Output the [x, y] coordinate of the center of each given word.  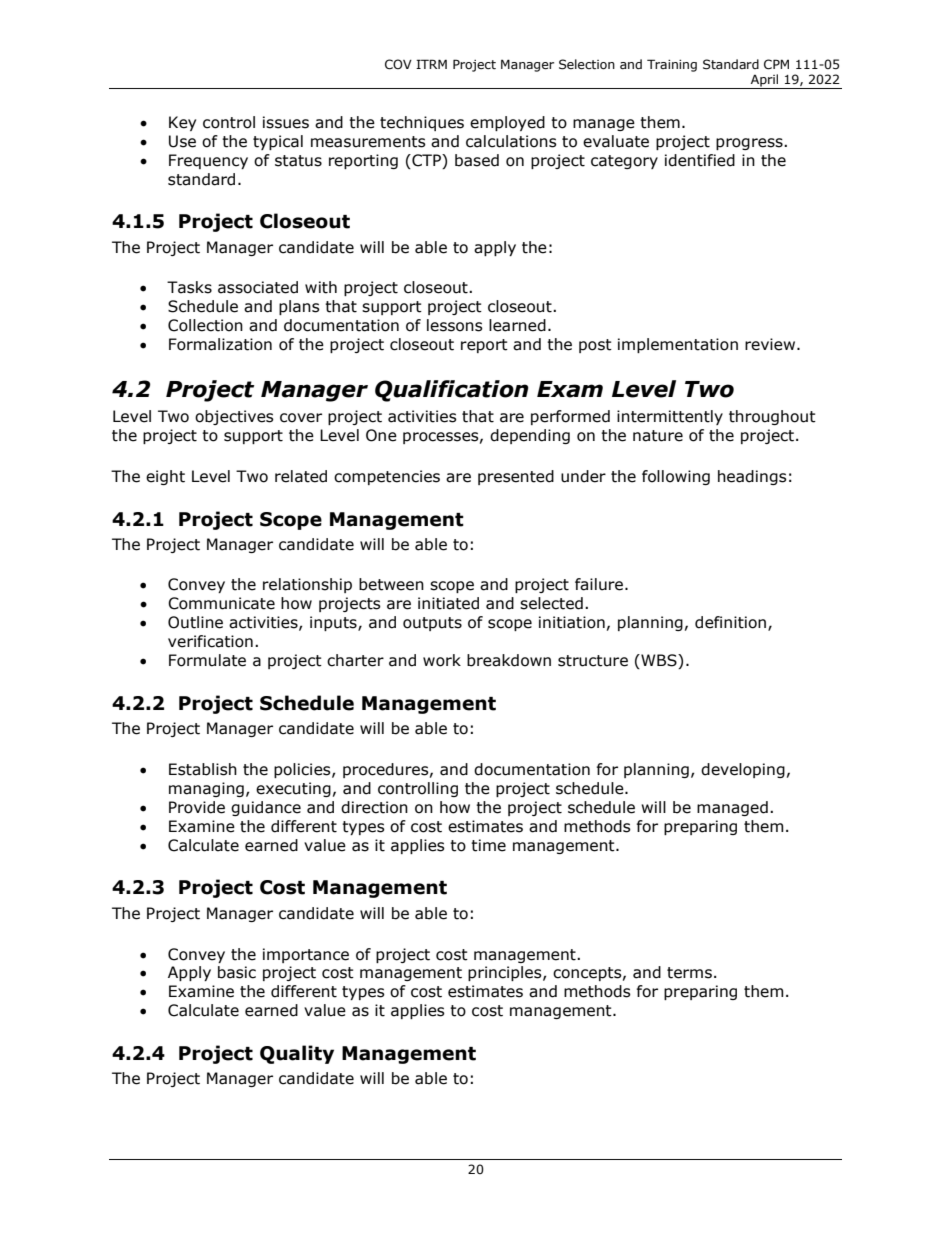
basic [237, 972]
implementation [678, 345]
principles [506, 973]
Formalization [220, 344]
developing [743, 770]
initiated [448, 603]
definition [730, 622]
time [488, 845]
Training [672, 65]
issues [286, 122]
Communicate [221, 603]
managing [206, 789]
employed [507, 123]
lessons [455, 325]
